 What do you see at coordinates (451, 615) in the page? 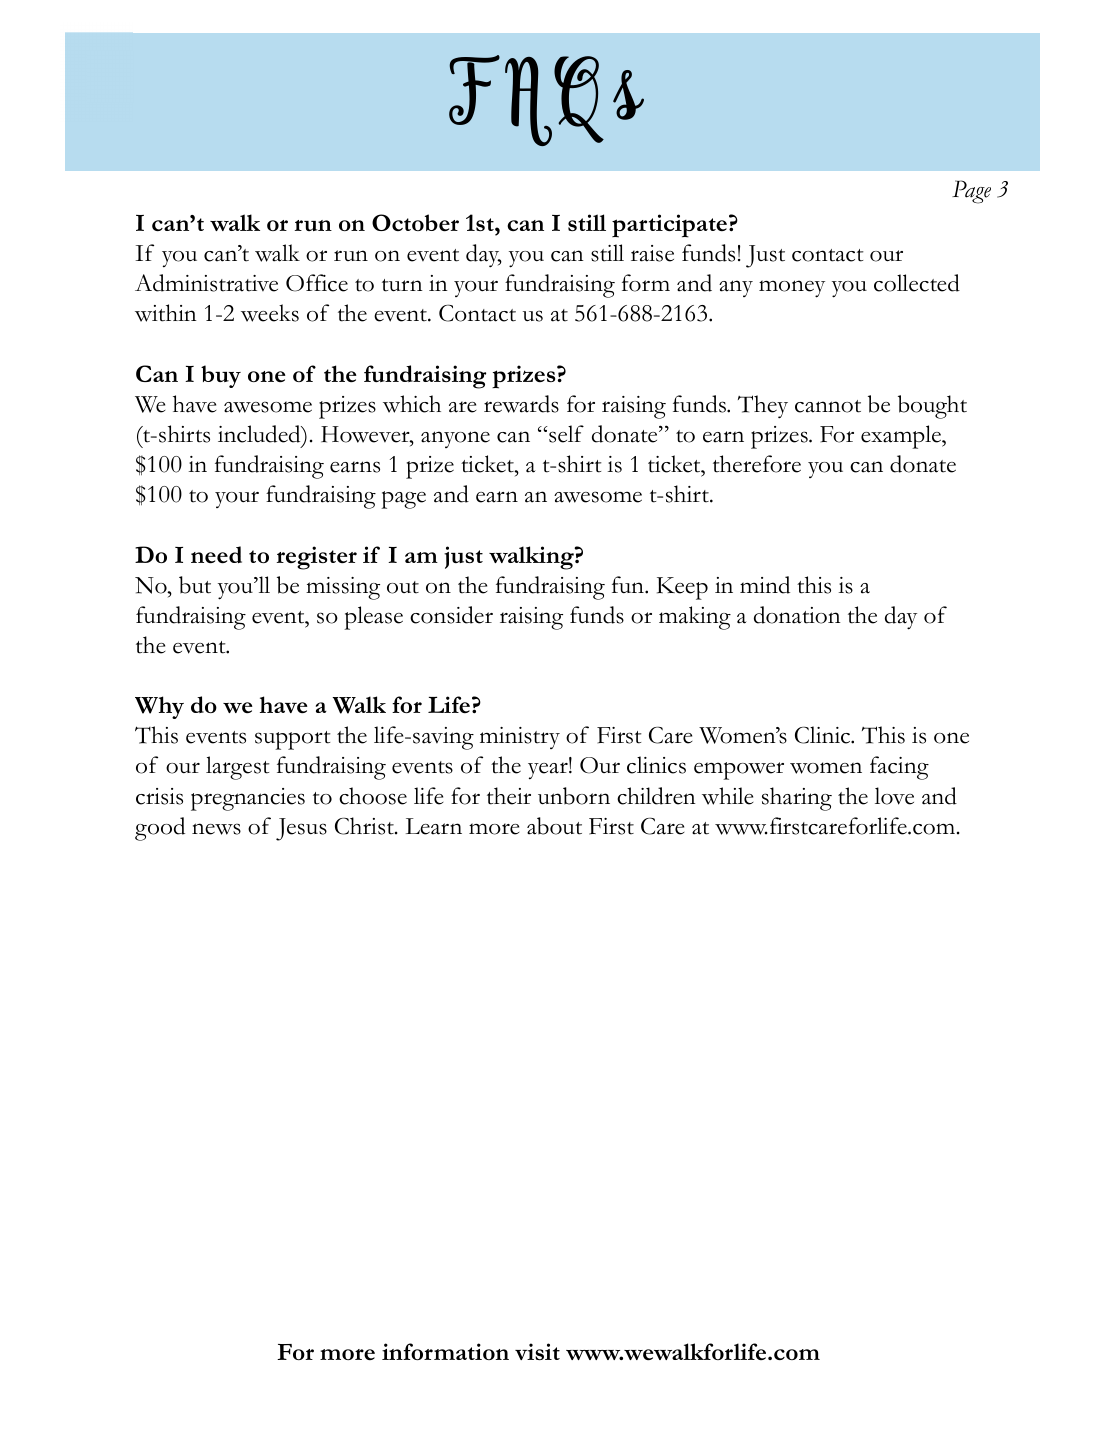
I see `consider` at bounding box center [451, 615].
